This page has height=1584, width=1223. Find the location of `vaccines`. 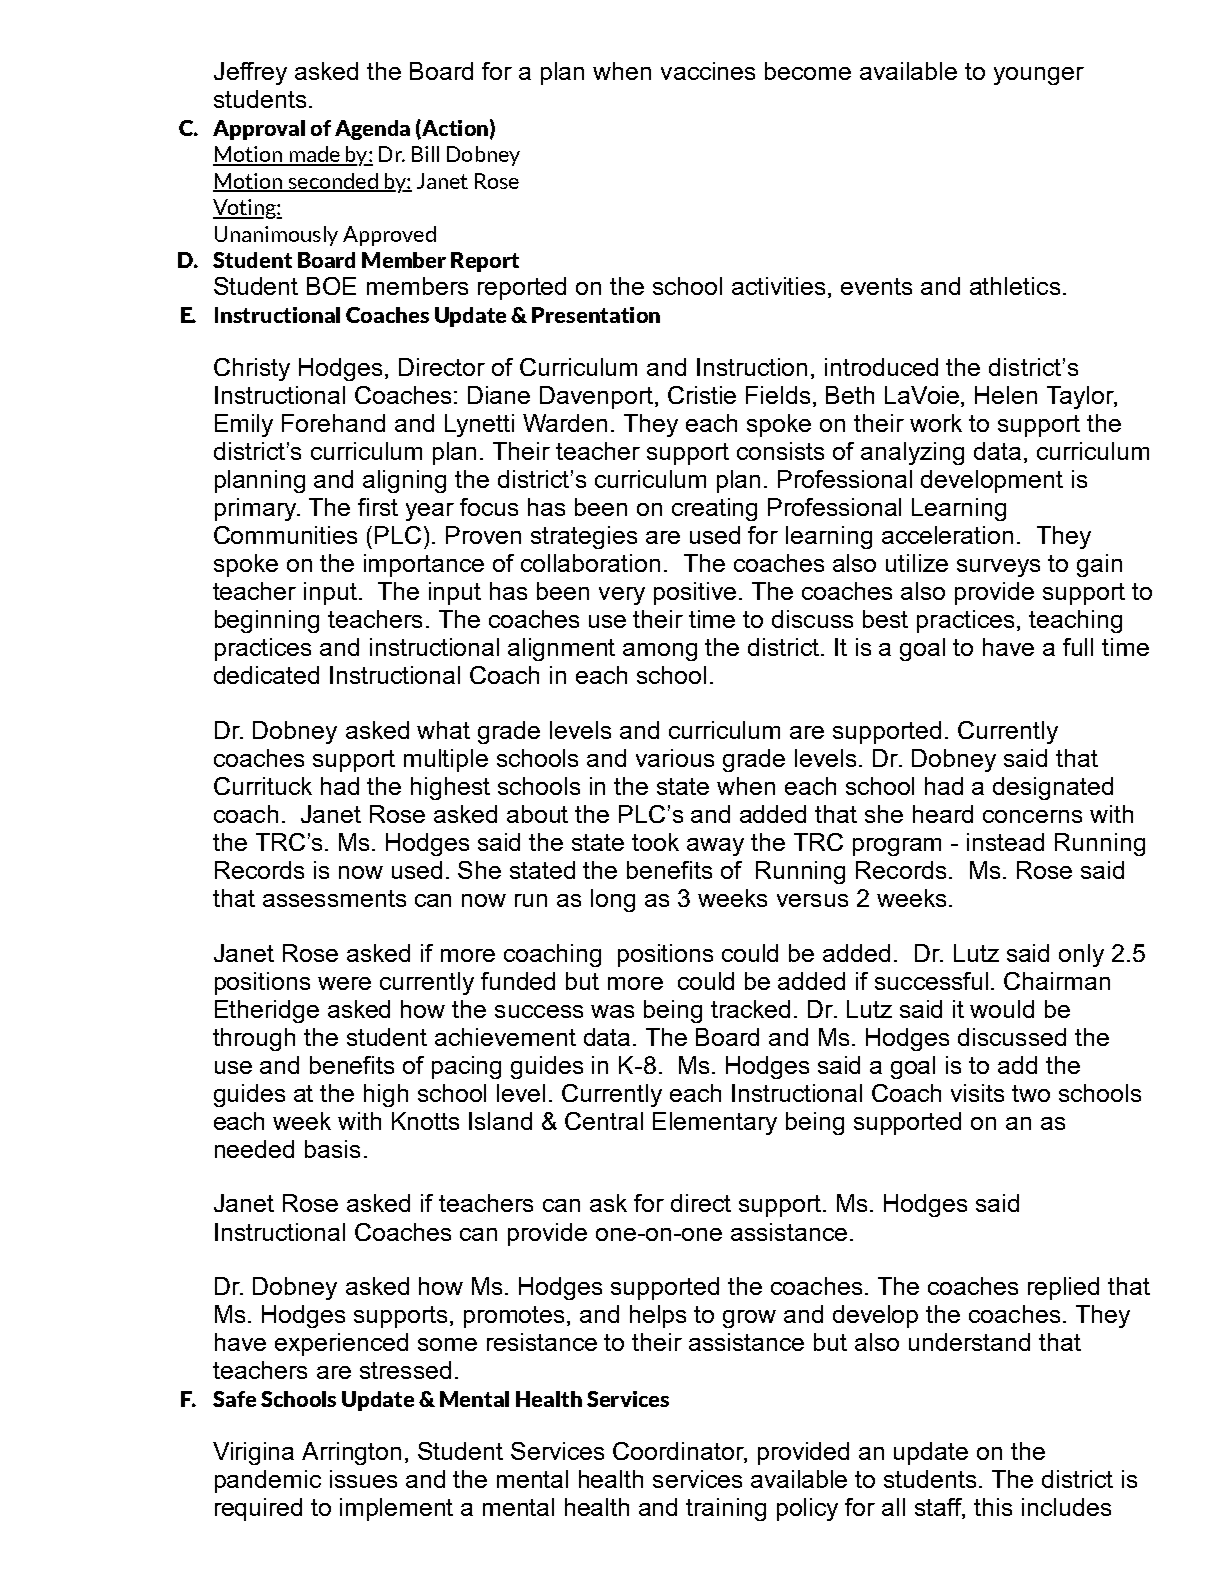

vaccines is located at coordinates (708, 71).
